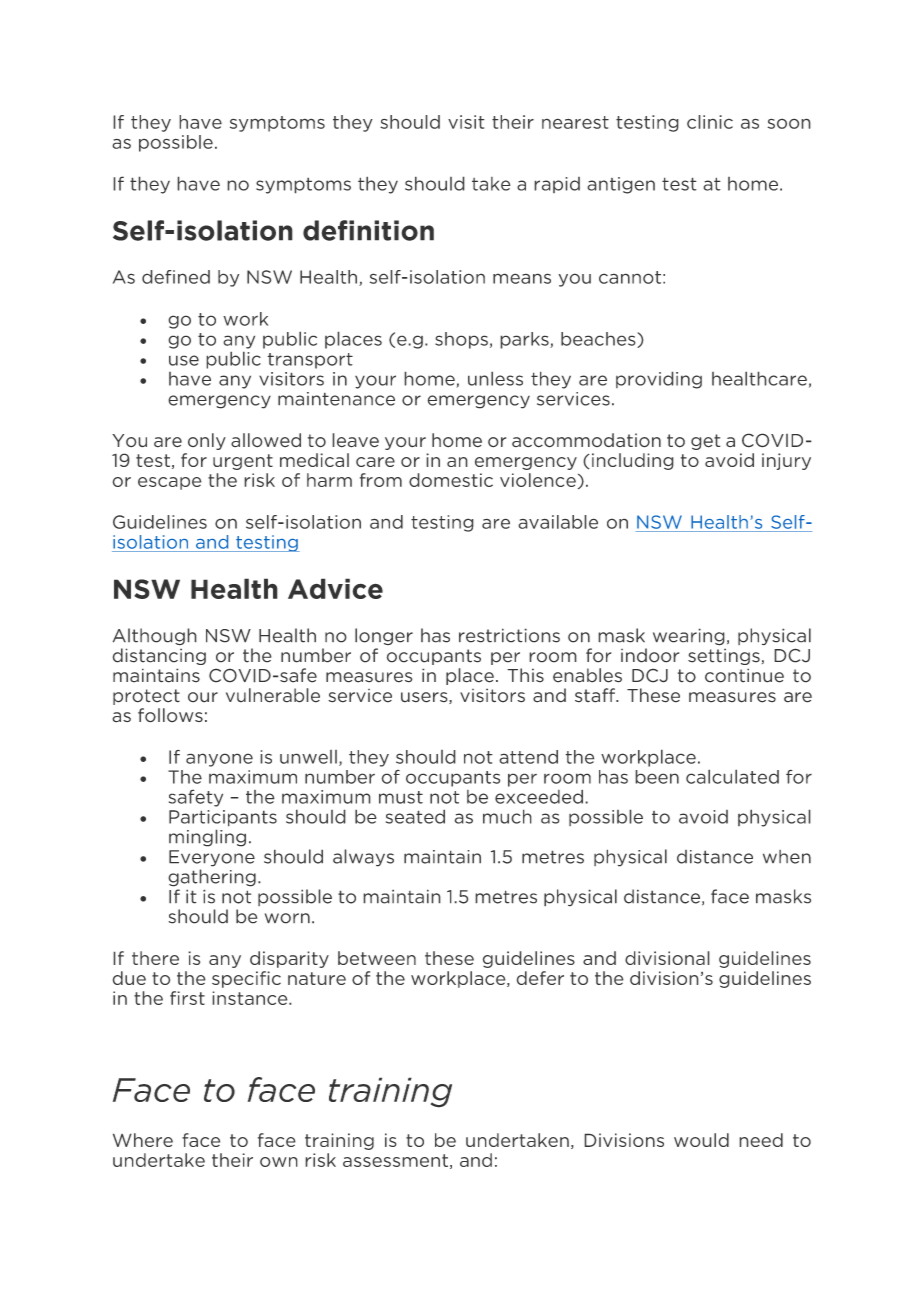 The height and width of the screenshot is (1308, 924). Describe the element at coordinates (710, 122) in the screenshot. I see `clinic` at that location.
